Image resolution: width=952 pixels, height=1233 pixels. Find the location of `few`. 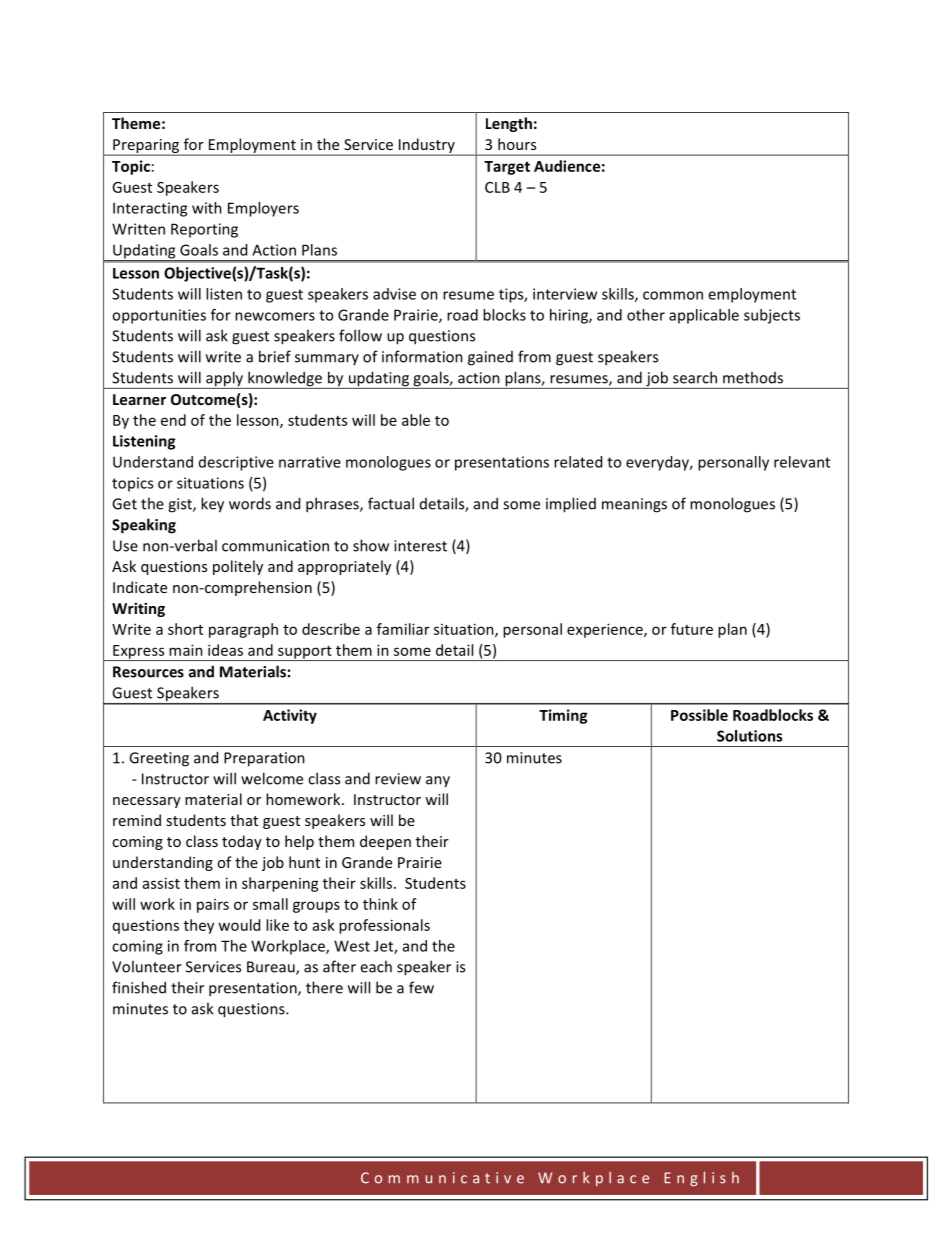

few is located at coordinates (421, 987).
